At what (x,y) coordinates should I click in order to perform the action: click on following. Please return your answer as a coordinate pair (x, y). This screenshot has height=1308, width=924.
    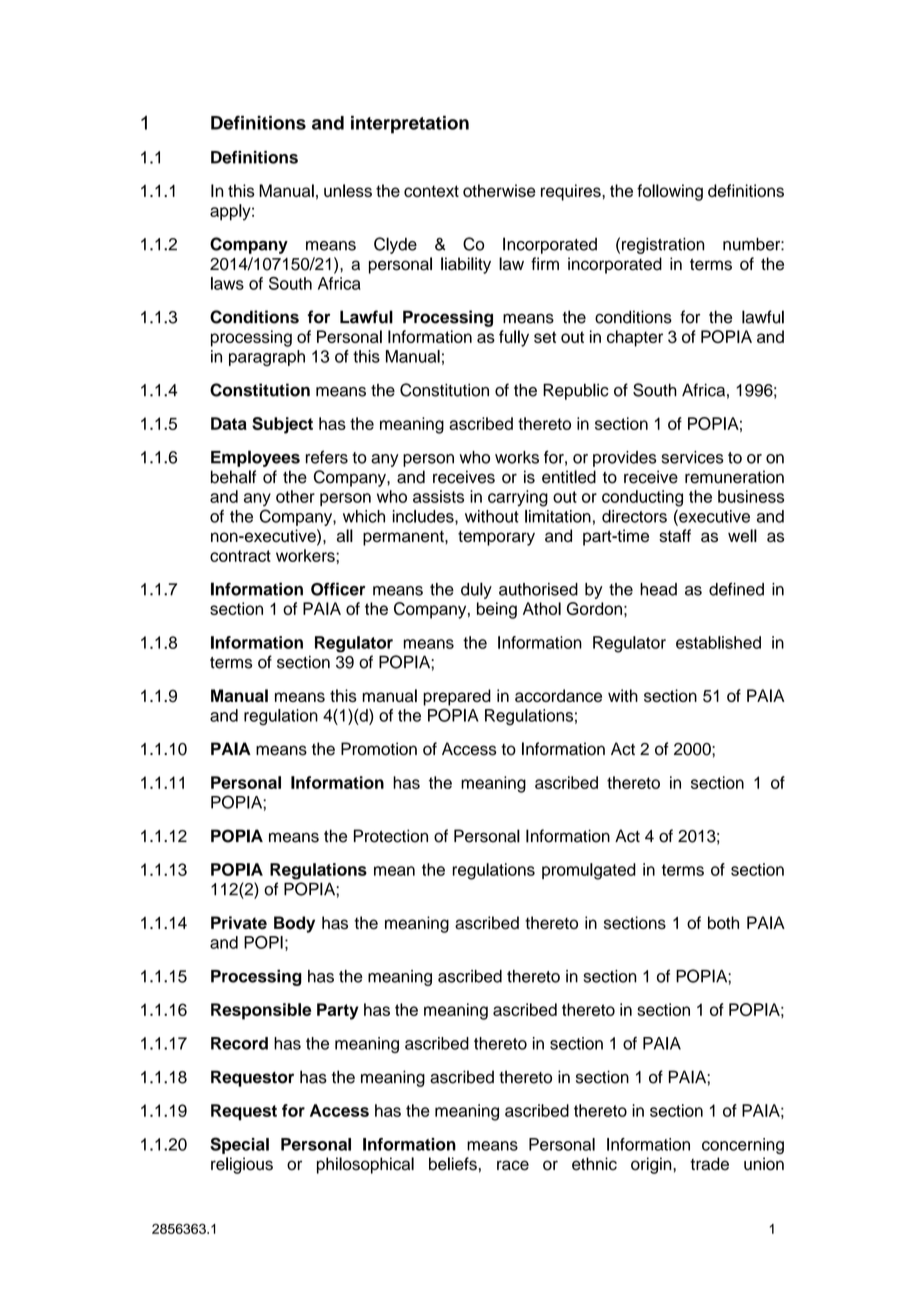
    Looking at the image, I should click on (670, 192).
